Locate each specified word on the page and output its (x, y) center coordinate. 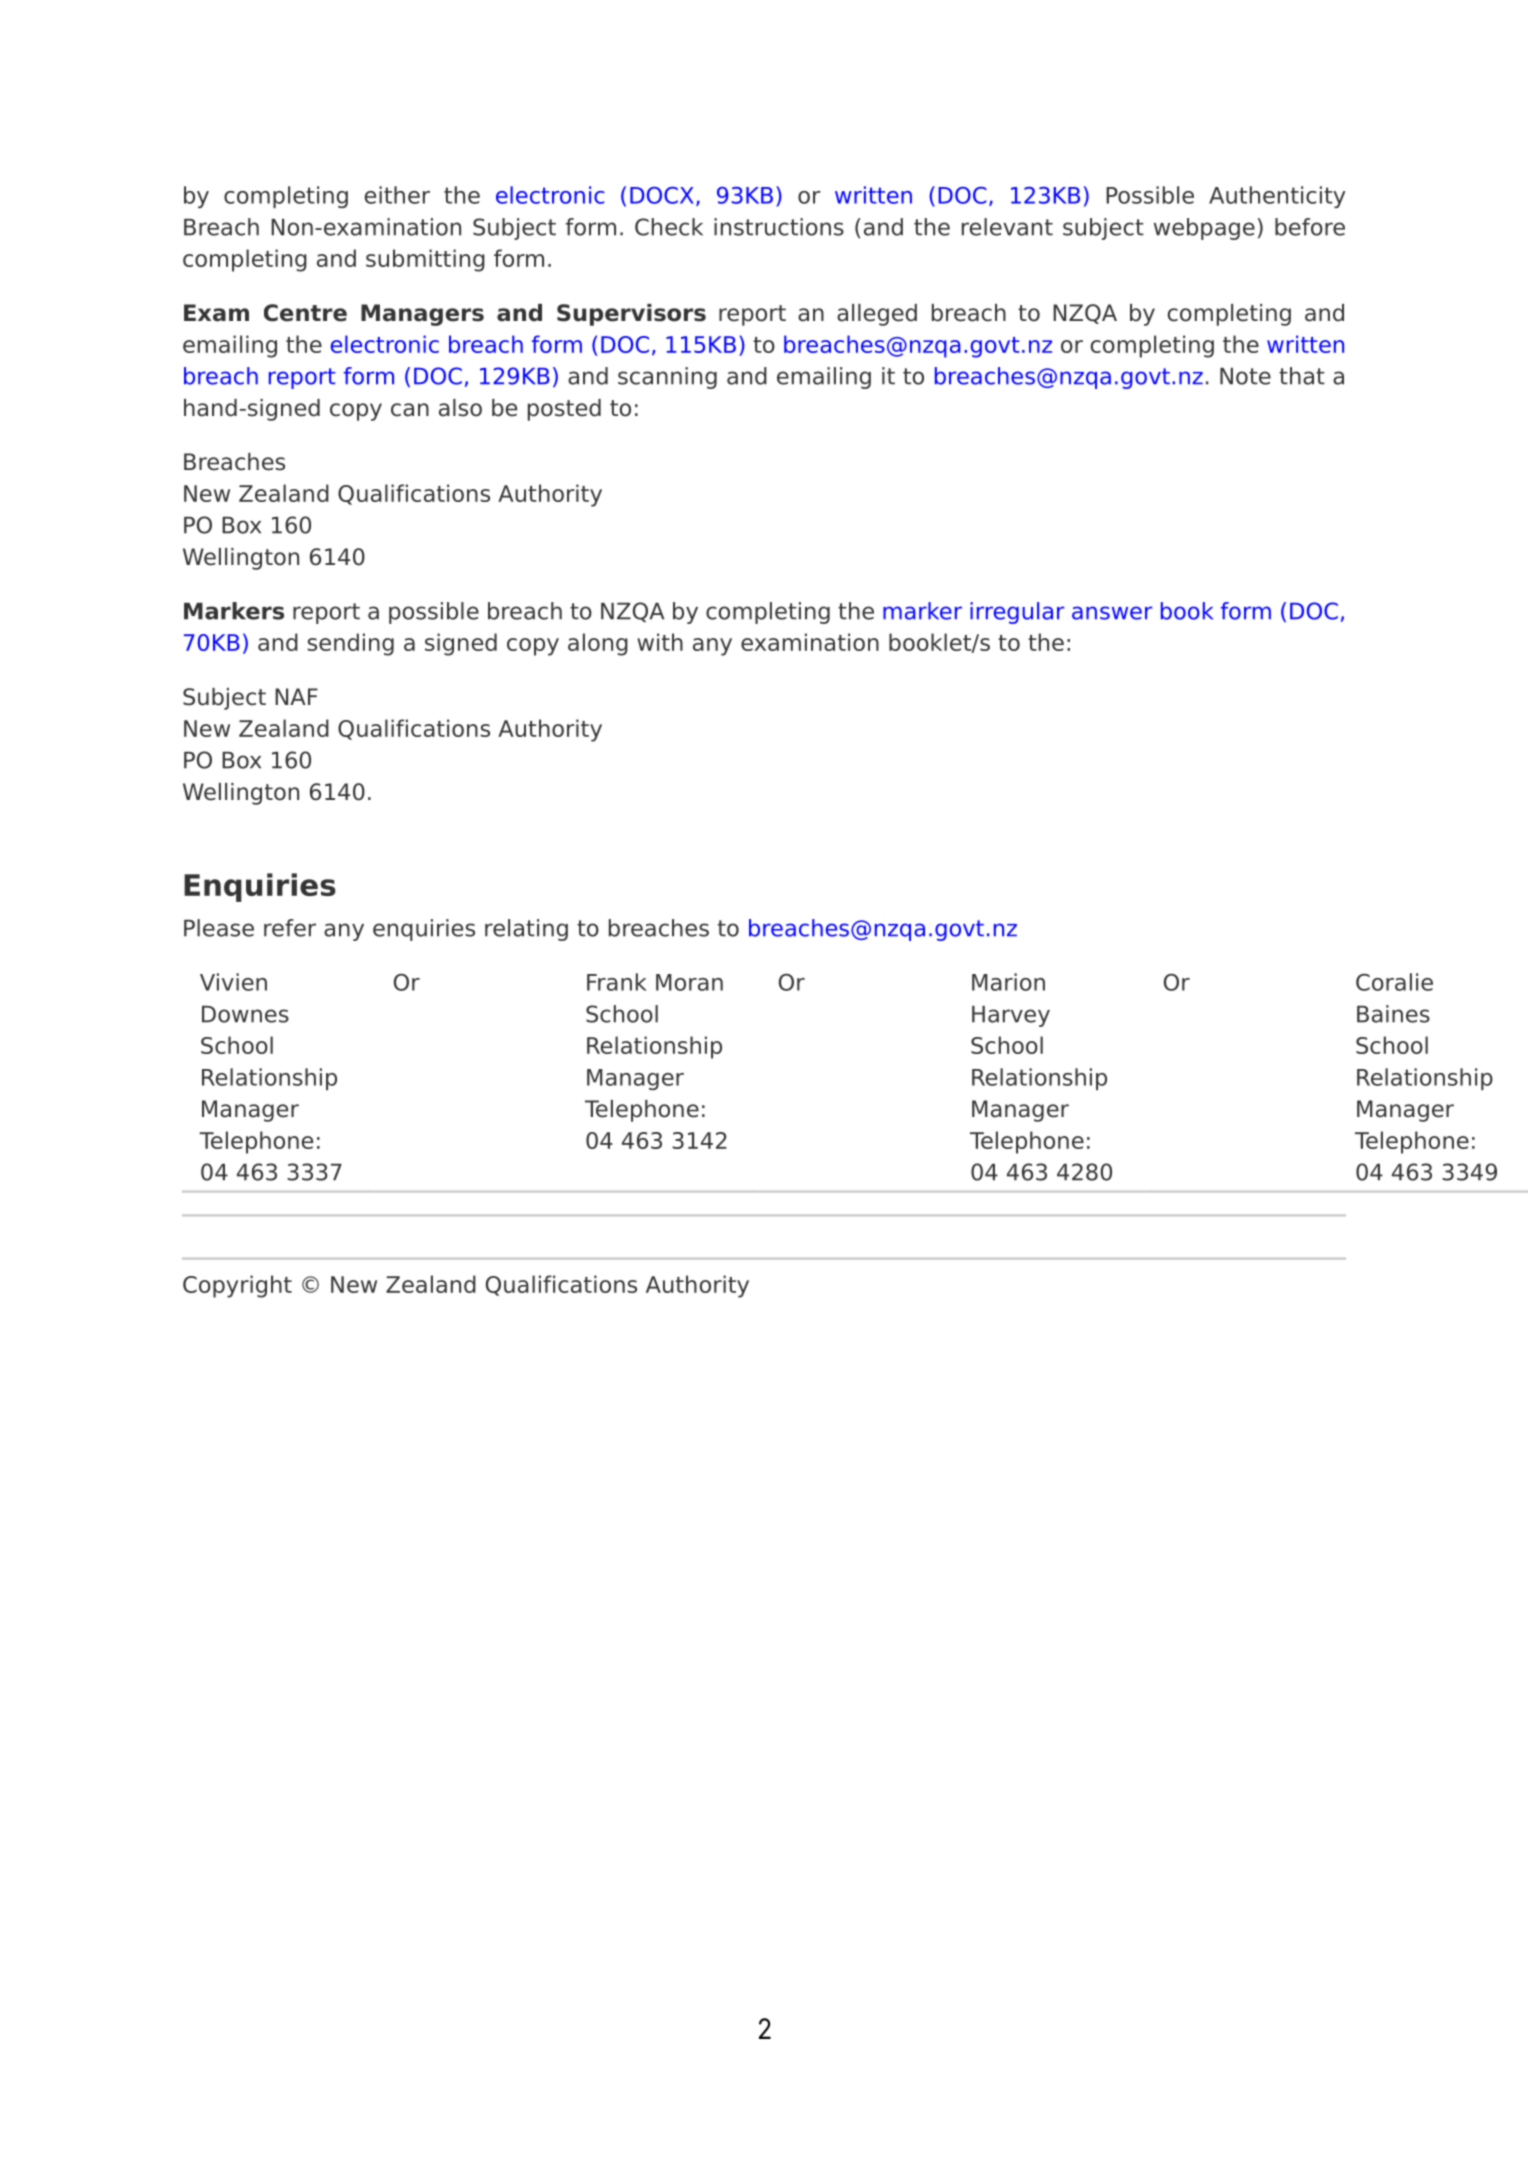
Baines (1393, 1014)
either (397, 195)
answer (1112, 613)
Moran (689, 982)
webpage (1204, 229)
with (660, 642)
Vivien (233, 982)
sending (350, 644)
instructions (779, 227)
